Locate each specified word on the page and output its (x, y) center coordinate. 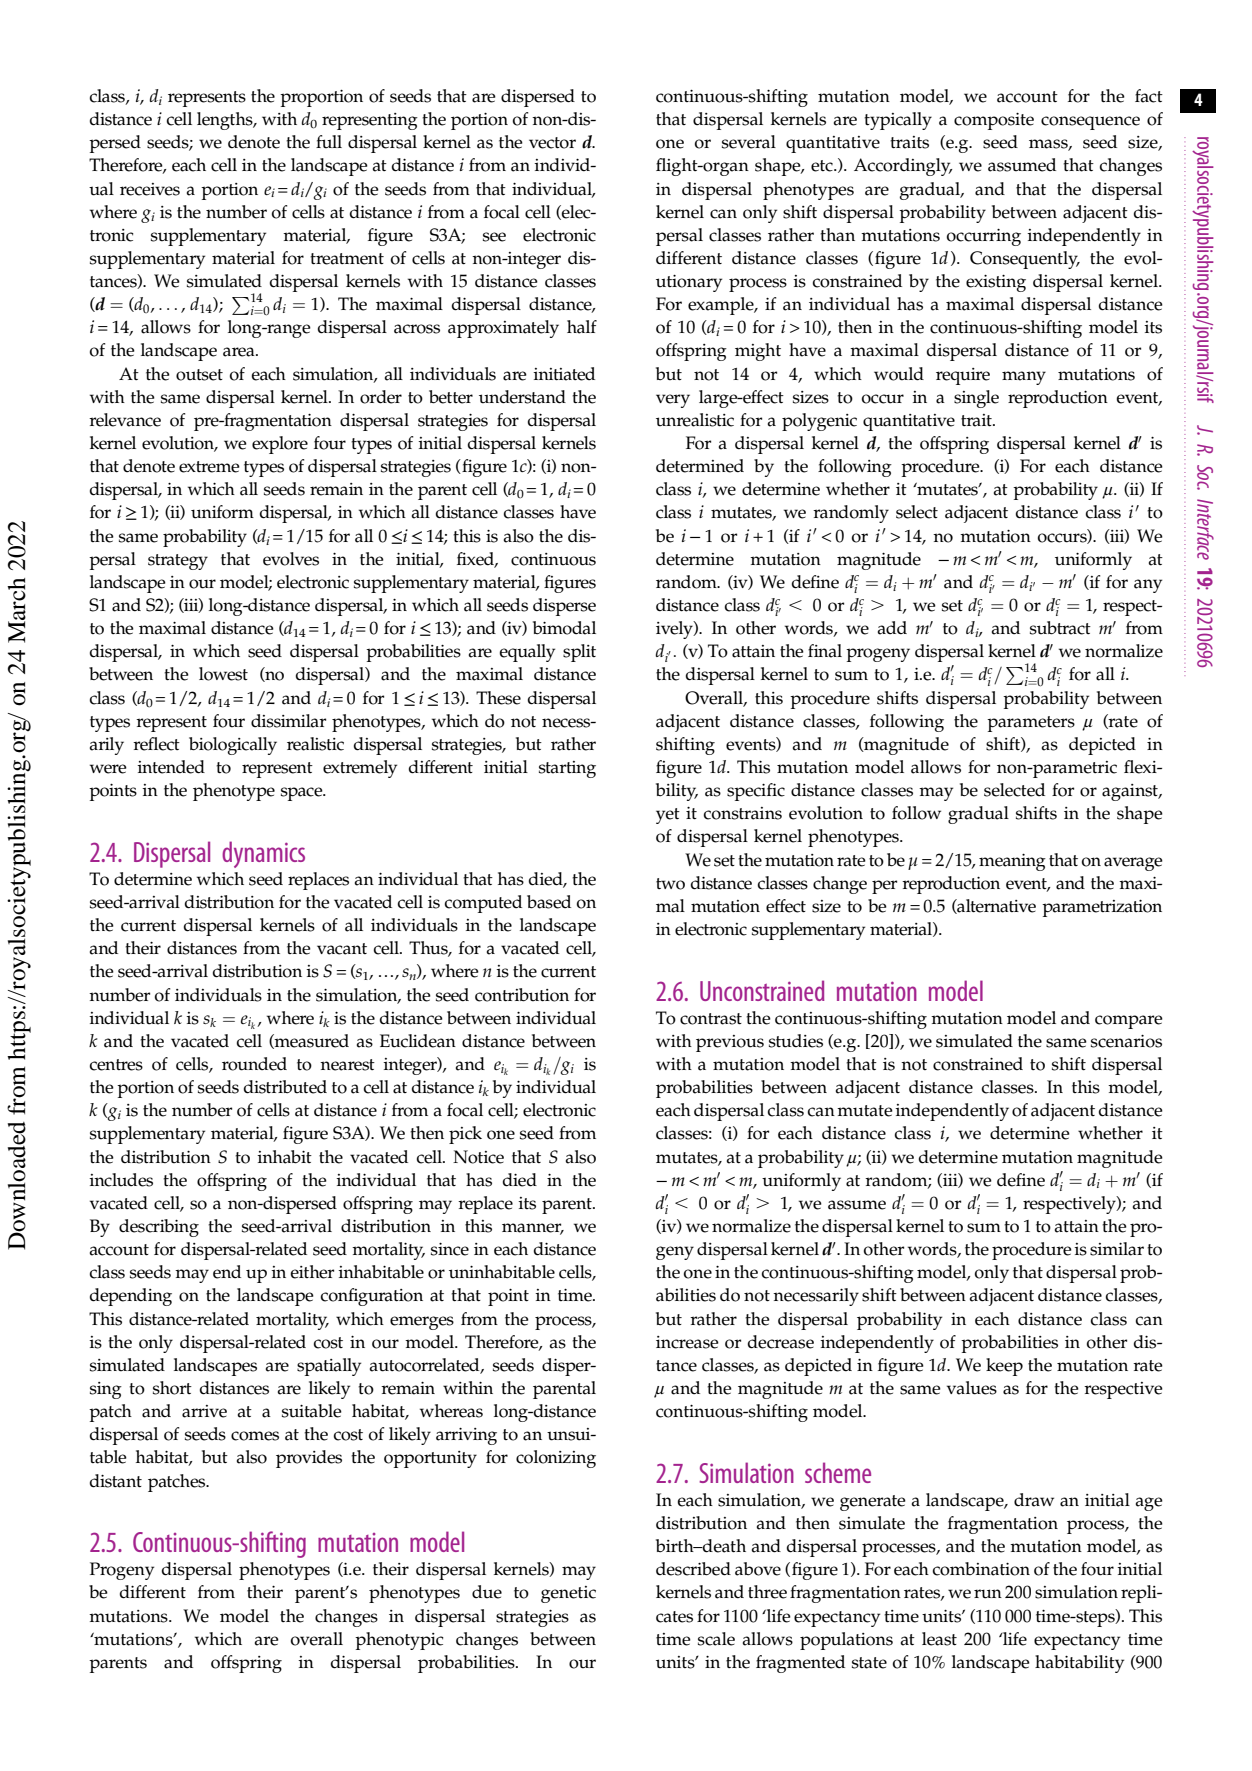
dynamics (263, 854)
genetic (568, 1594)
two (670, 884)
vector (552, 143)
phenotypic (399, 1641)
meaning (1012, 862)
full (329, 142)
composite (994, 121)
